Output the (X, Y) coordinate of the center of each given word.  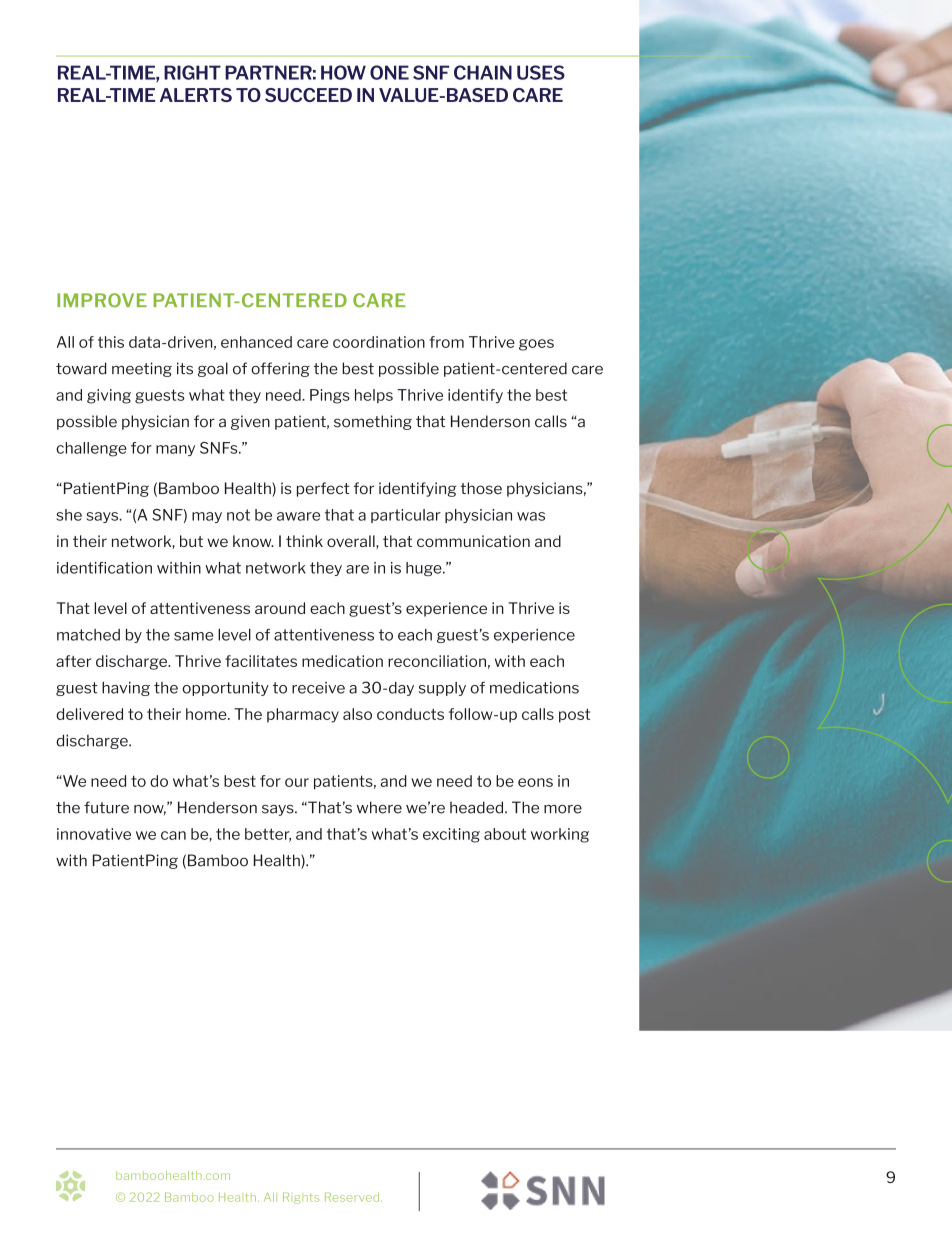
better (268, 835)
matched (88, 635)
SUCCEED (308, 95)
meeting (142, 369)
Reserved (353, 1197)
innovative (94, 834)
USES (541, 72)
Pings (330, 396)
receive (318, 688)
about (505, 834)
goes (536, 345)
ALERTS (196, 95)
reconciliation (437, 661)
